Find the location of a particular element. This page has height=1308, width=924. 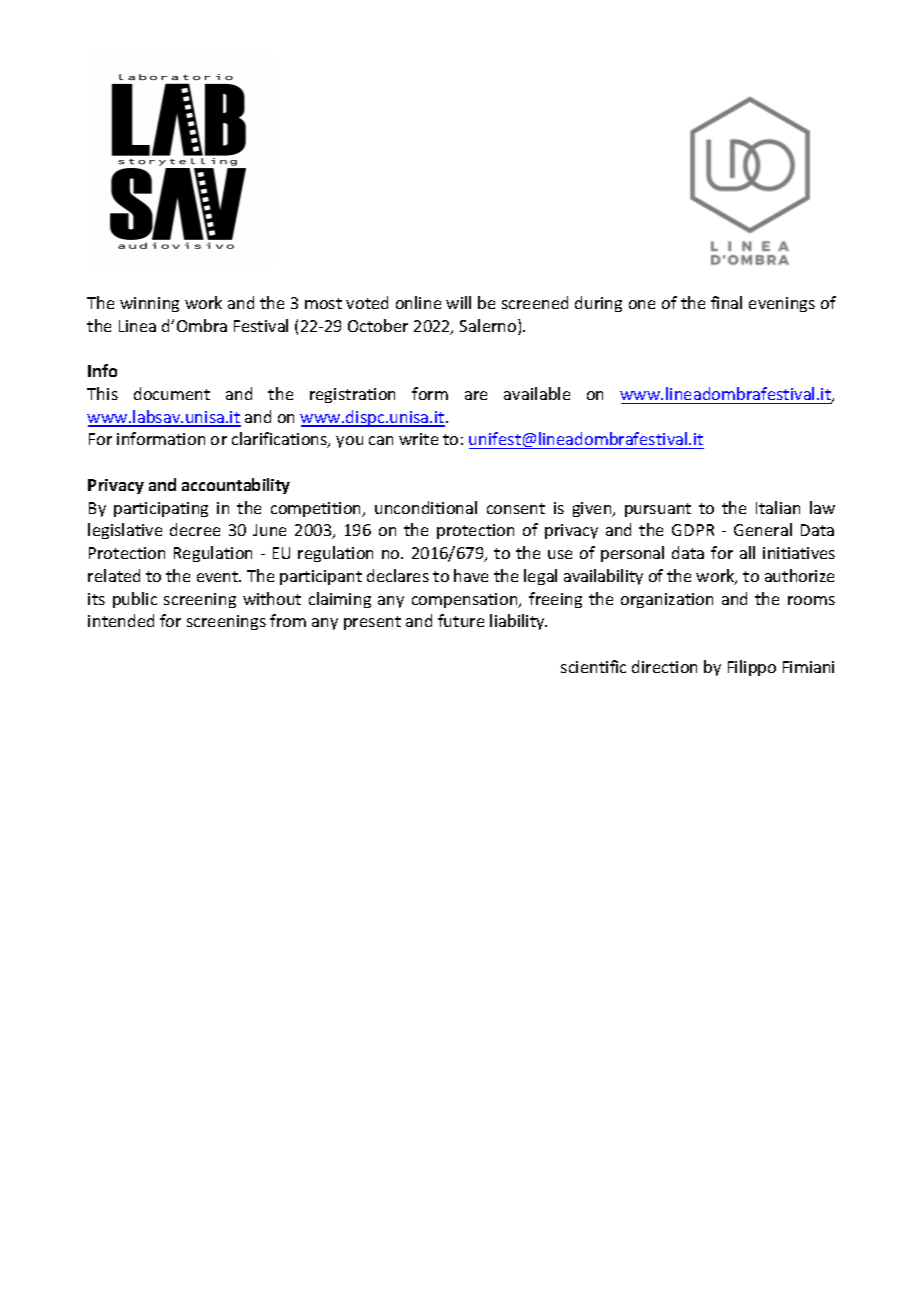

will is located at coordinates (458, 302).
